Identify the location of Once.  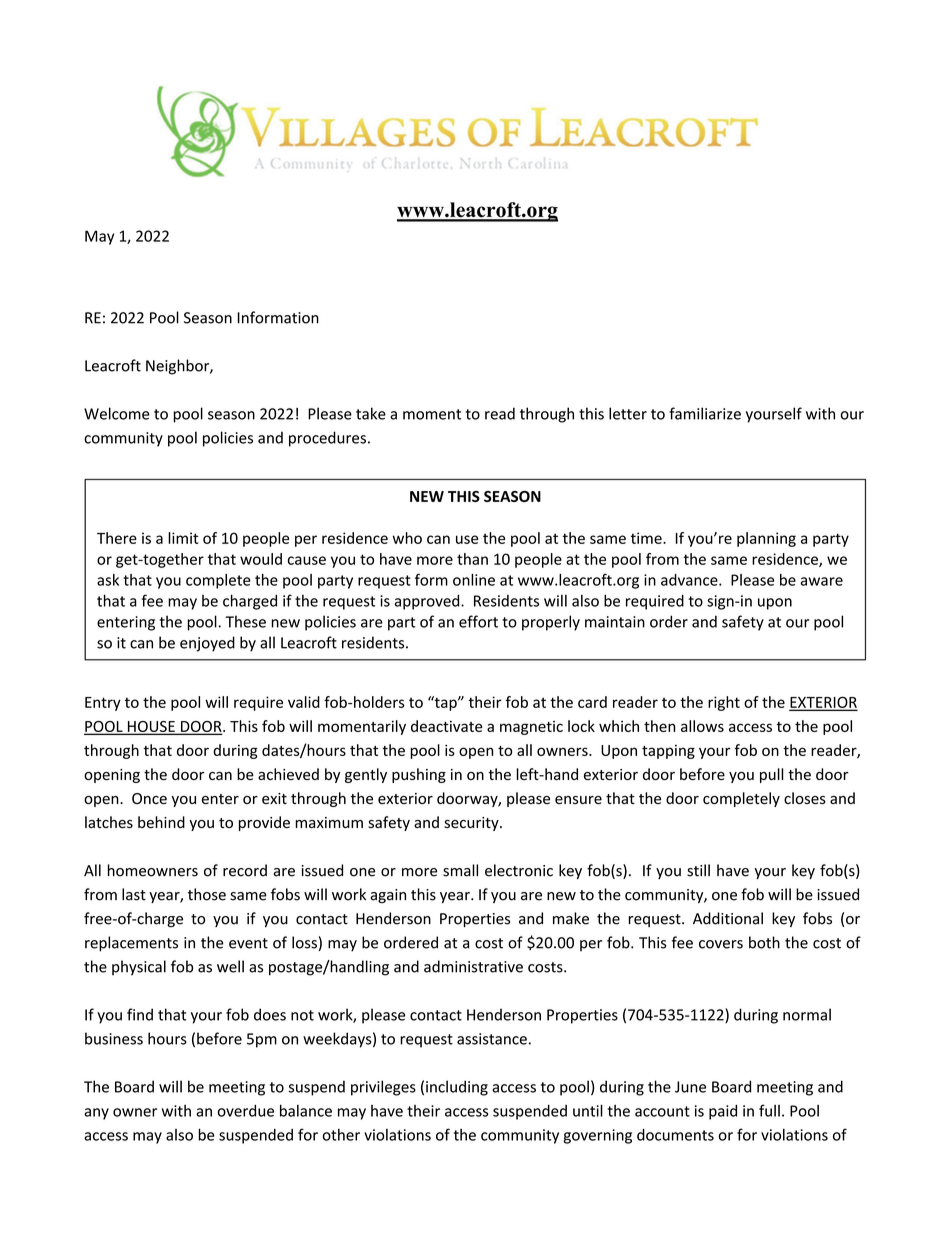
(149, 798).
